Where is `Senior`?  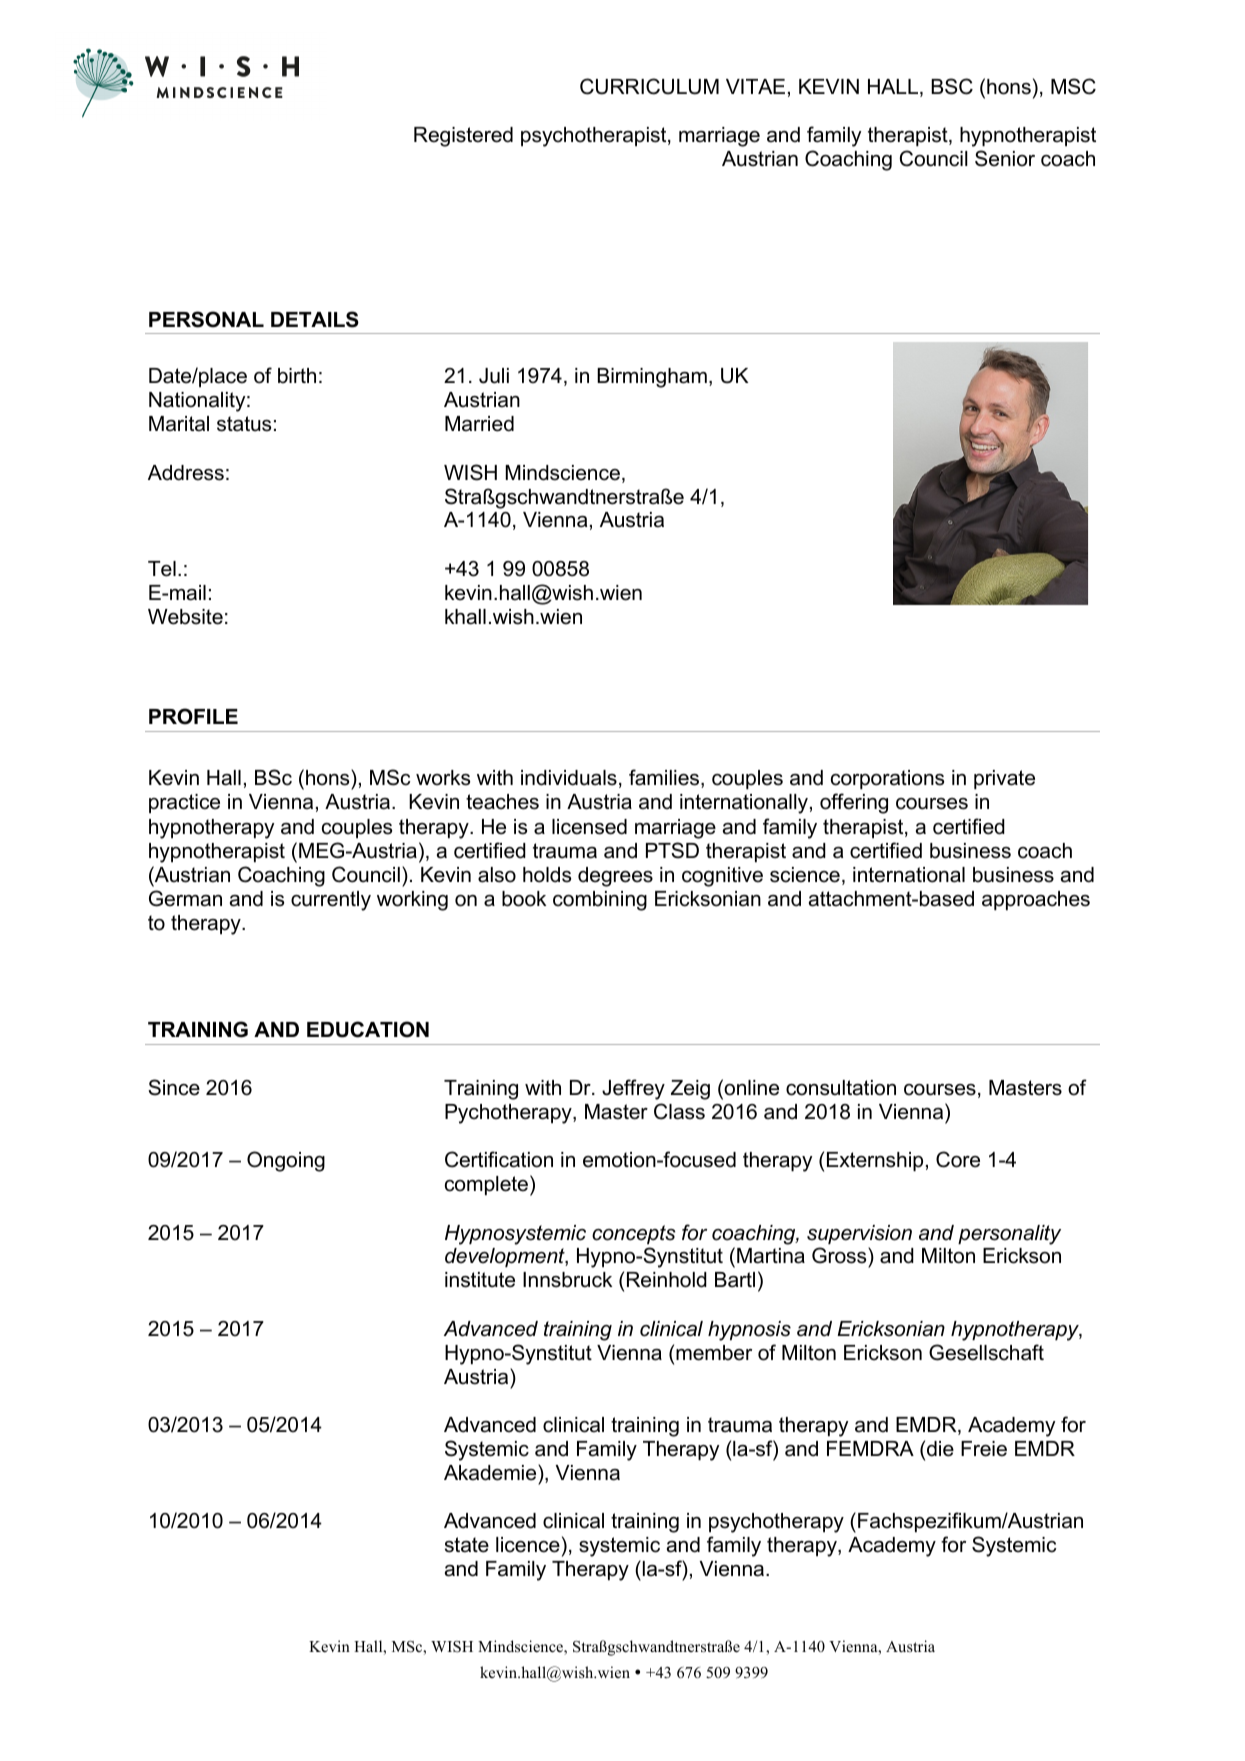
Senior is located at coordinates (1005, 158).
